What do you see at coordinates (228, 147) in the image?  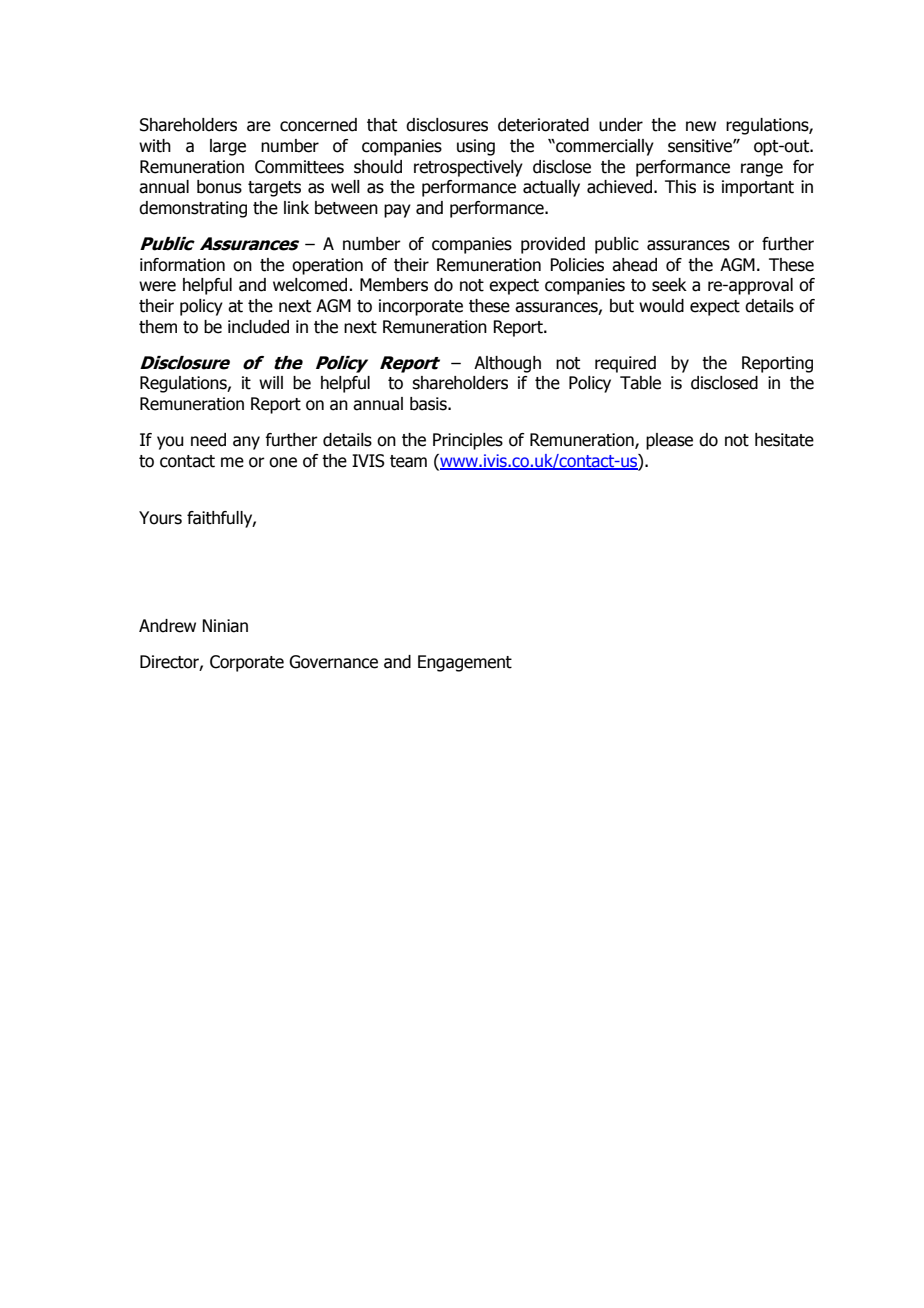 I see `large` at bounding box center [228, 147].
